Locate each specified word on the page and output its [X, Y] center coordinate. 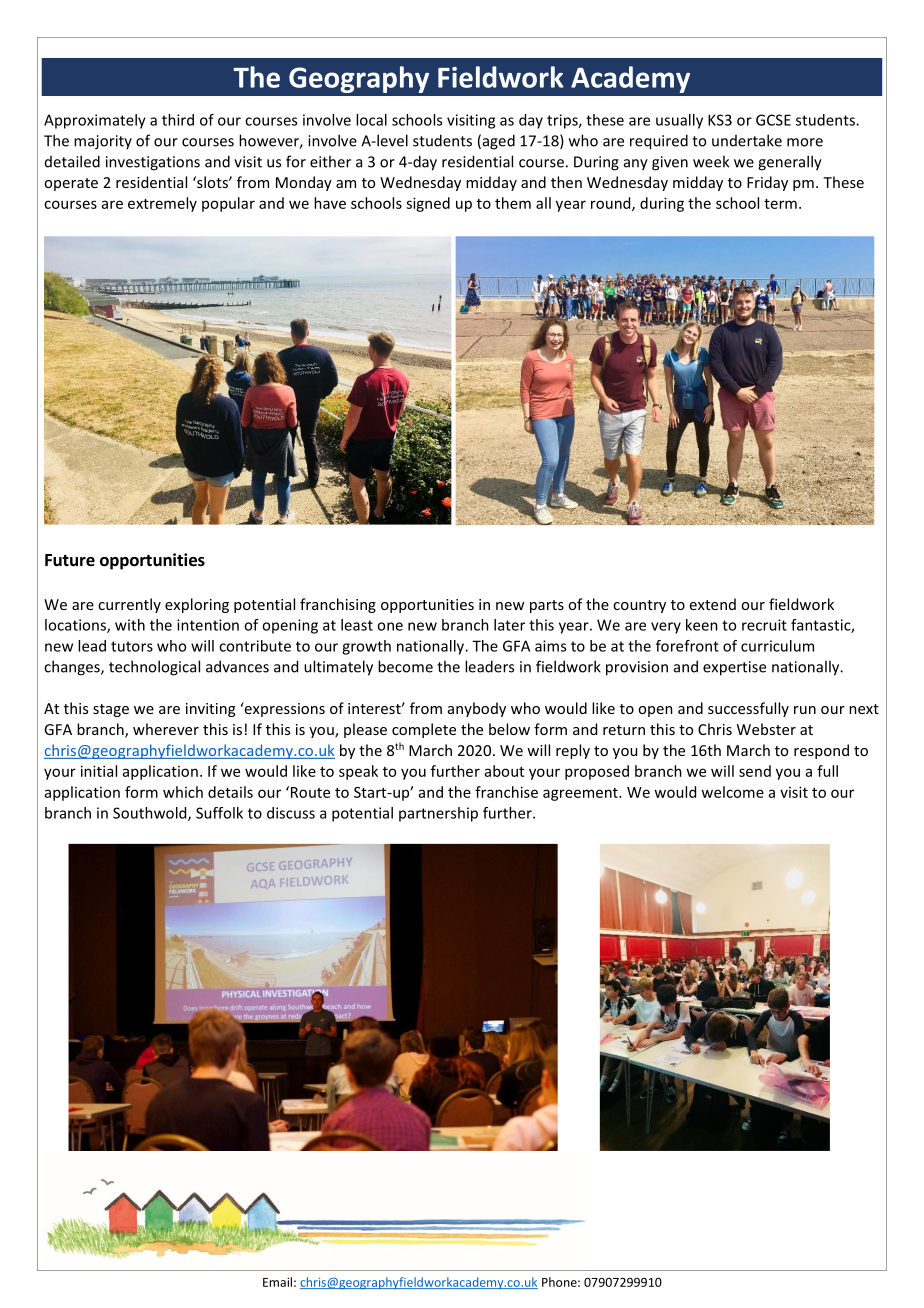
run [805, 710]
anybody [477, 709]
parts [547, 606]
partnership [438, 814]
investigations [153, 163]
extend [713, 604]
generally [790, 163]
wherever [166, 729]
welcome [732, 792]
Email [277, 1282]
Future [70, 560]
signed [428, 204]
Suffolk [219, 813]
